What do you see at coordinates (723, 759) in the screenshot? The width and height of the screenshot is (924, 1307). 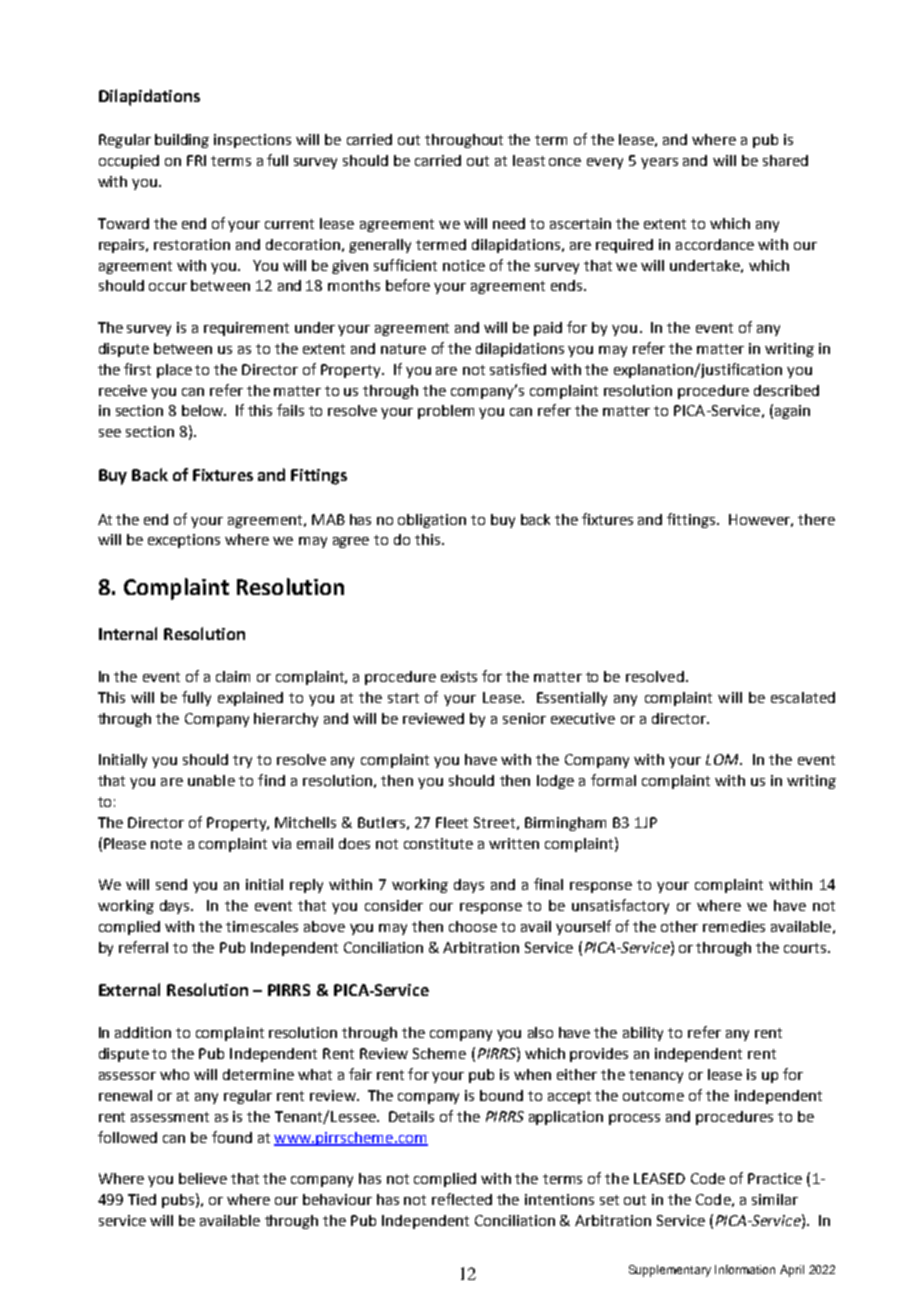 I see `LOM` at bounding box center [723, 759].
